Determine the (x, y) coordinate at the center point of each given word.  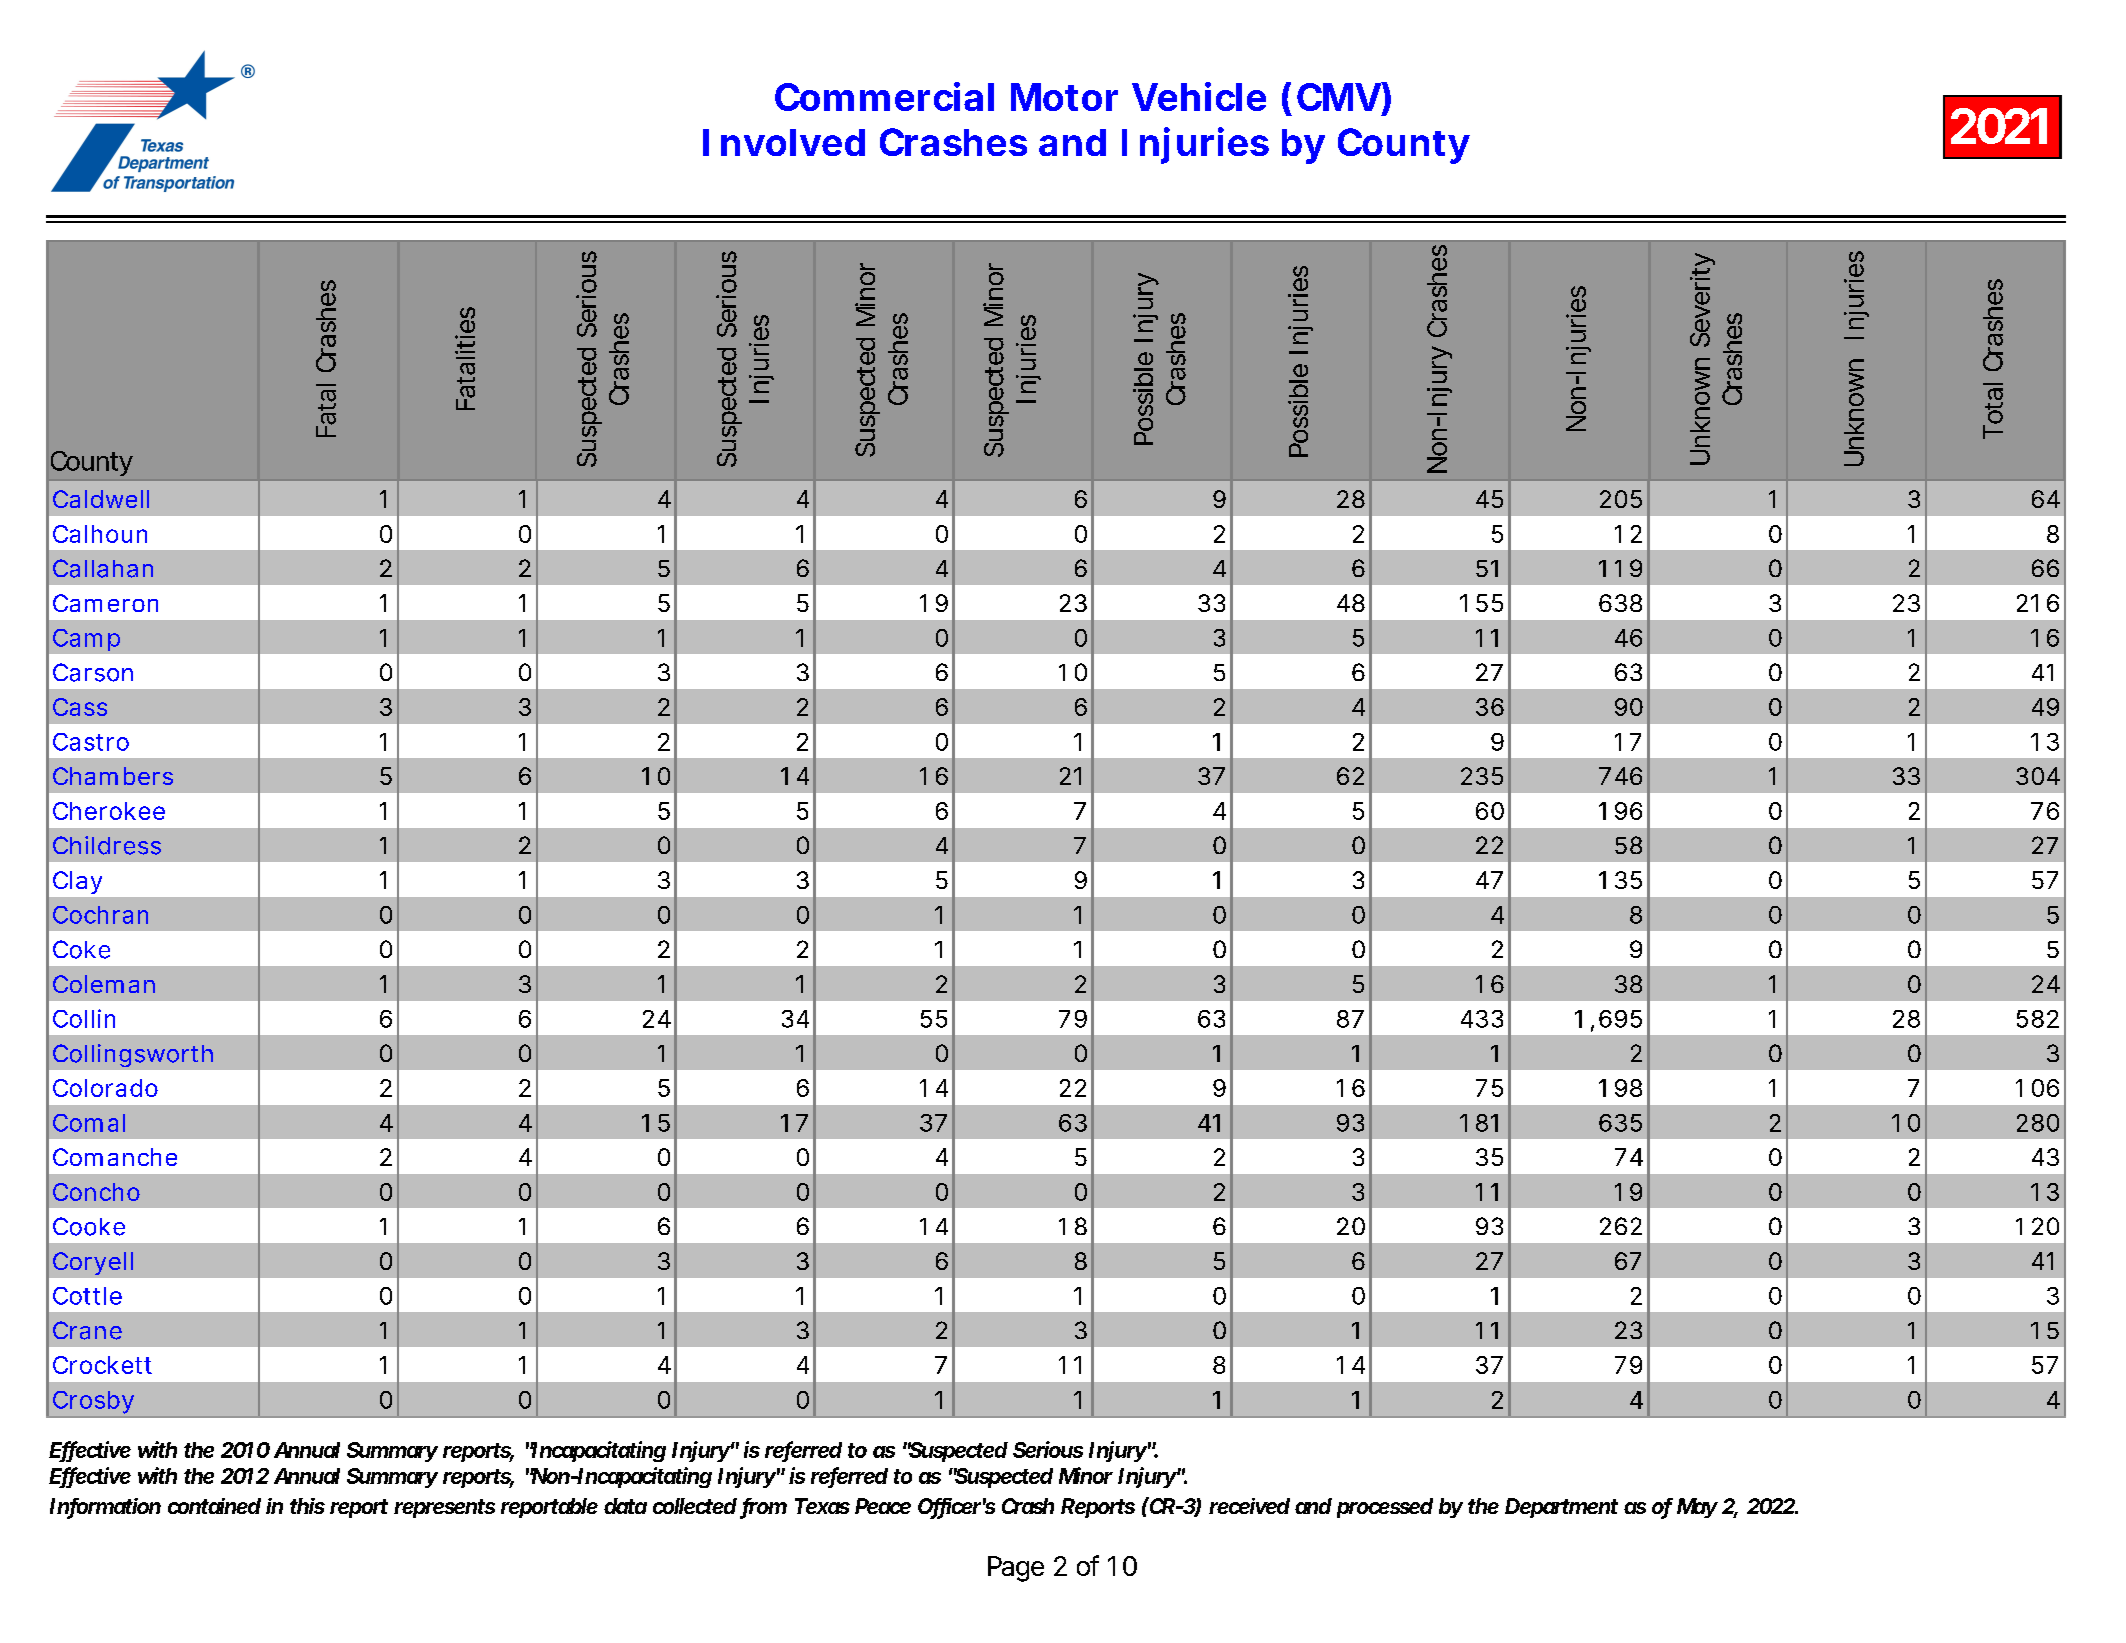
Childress (107, 845)
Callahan (103, 568)
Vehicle (1199, 96)
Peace (883, 1506)
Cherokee (109, 811)
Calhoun (100, 534)
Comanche (115, 1157)
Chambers (113, 776)
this (307, 1506)
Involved (784, 142)
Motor (1064, 97)
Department (1561, 1508)
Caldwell (101, 499)
